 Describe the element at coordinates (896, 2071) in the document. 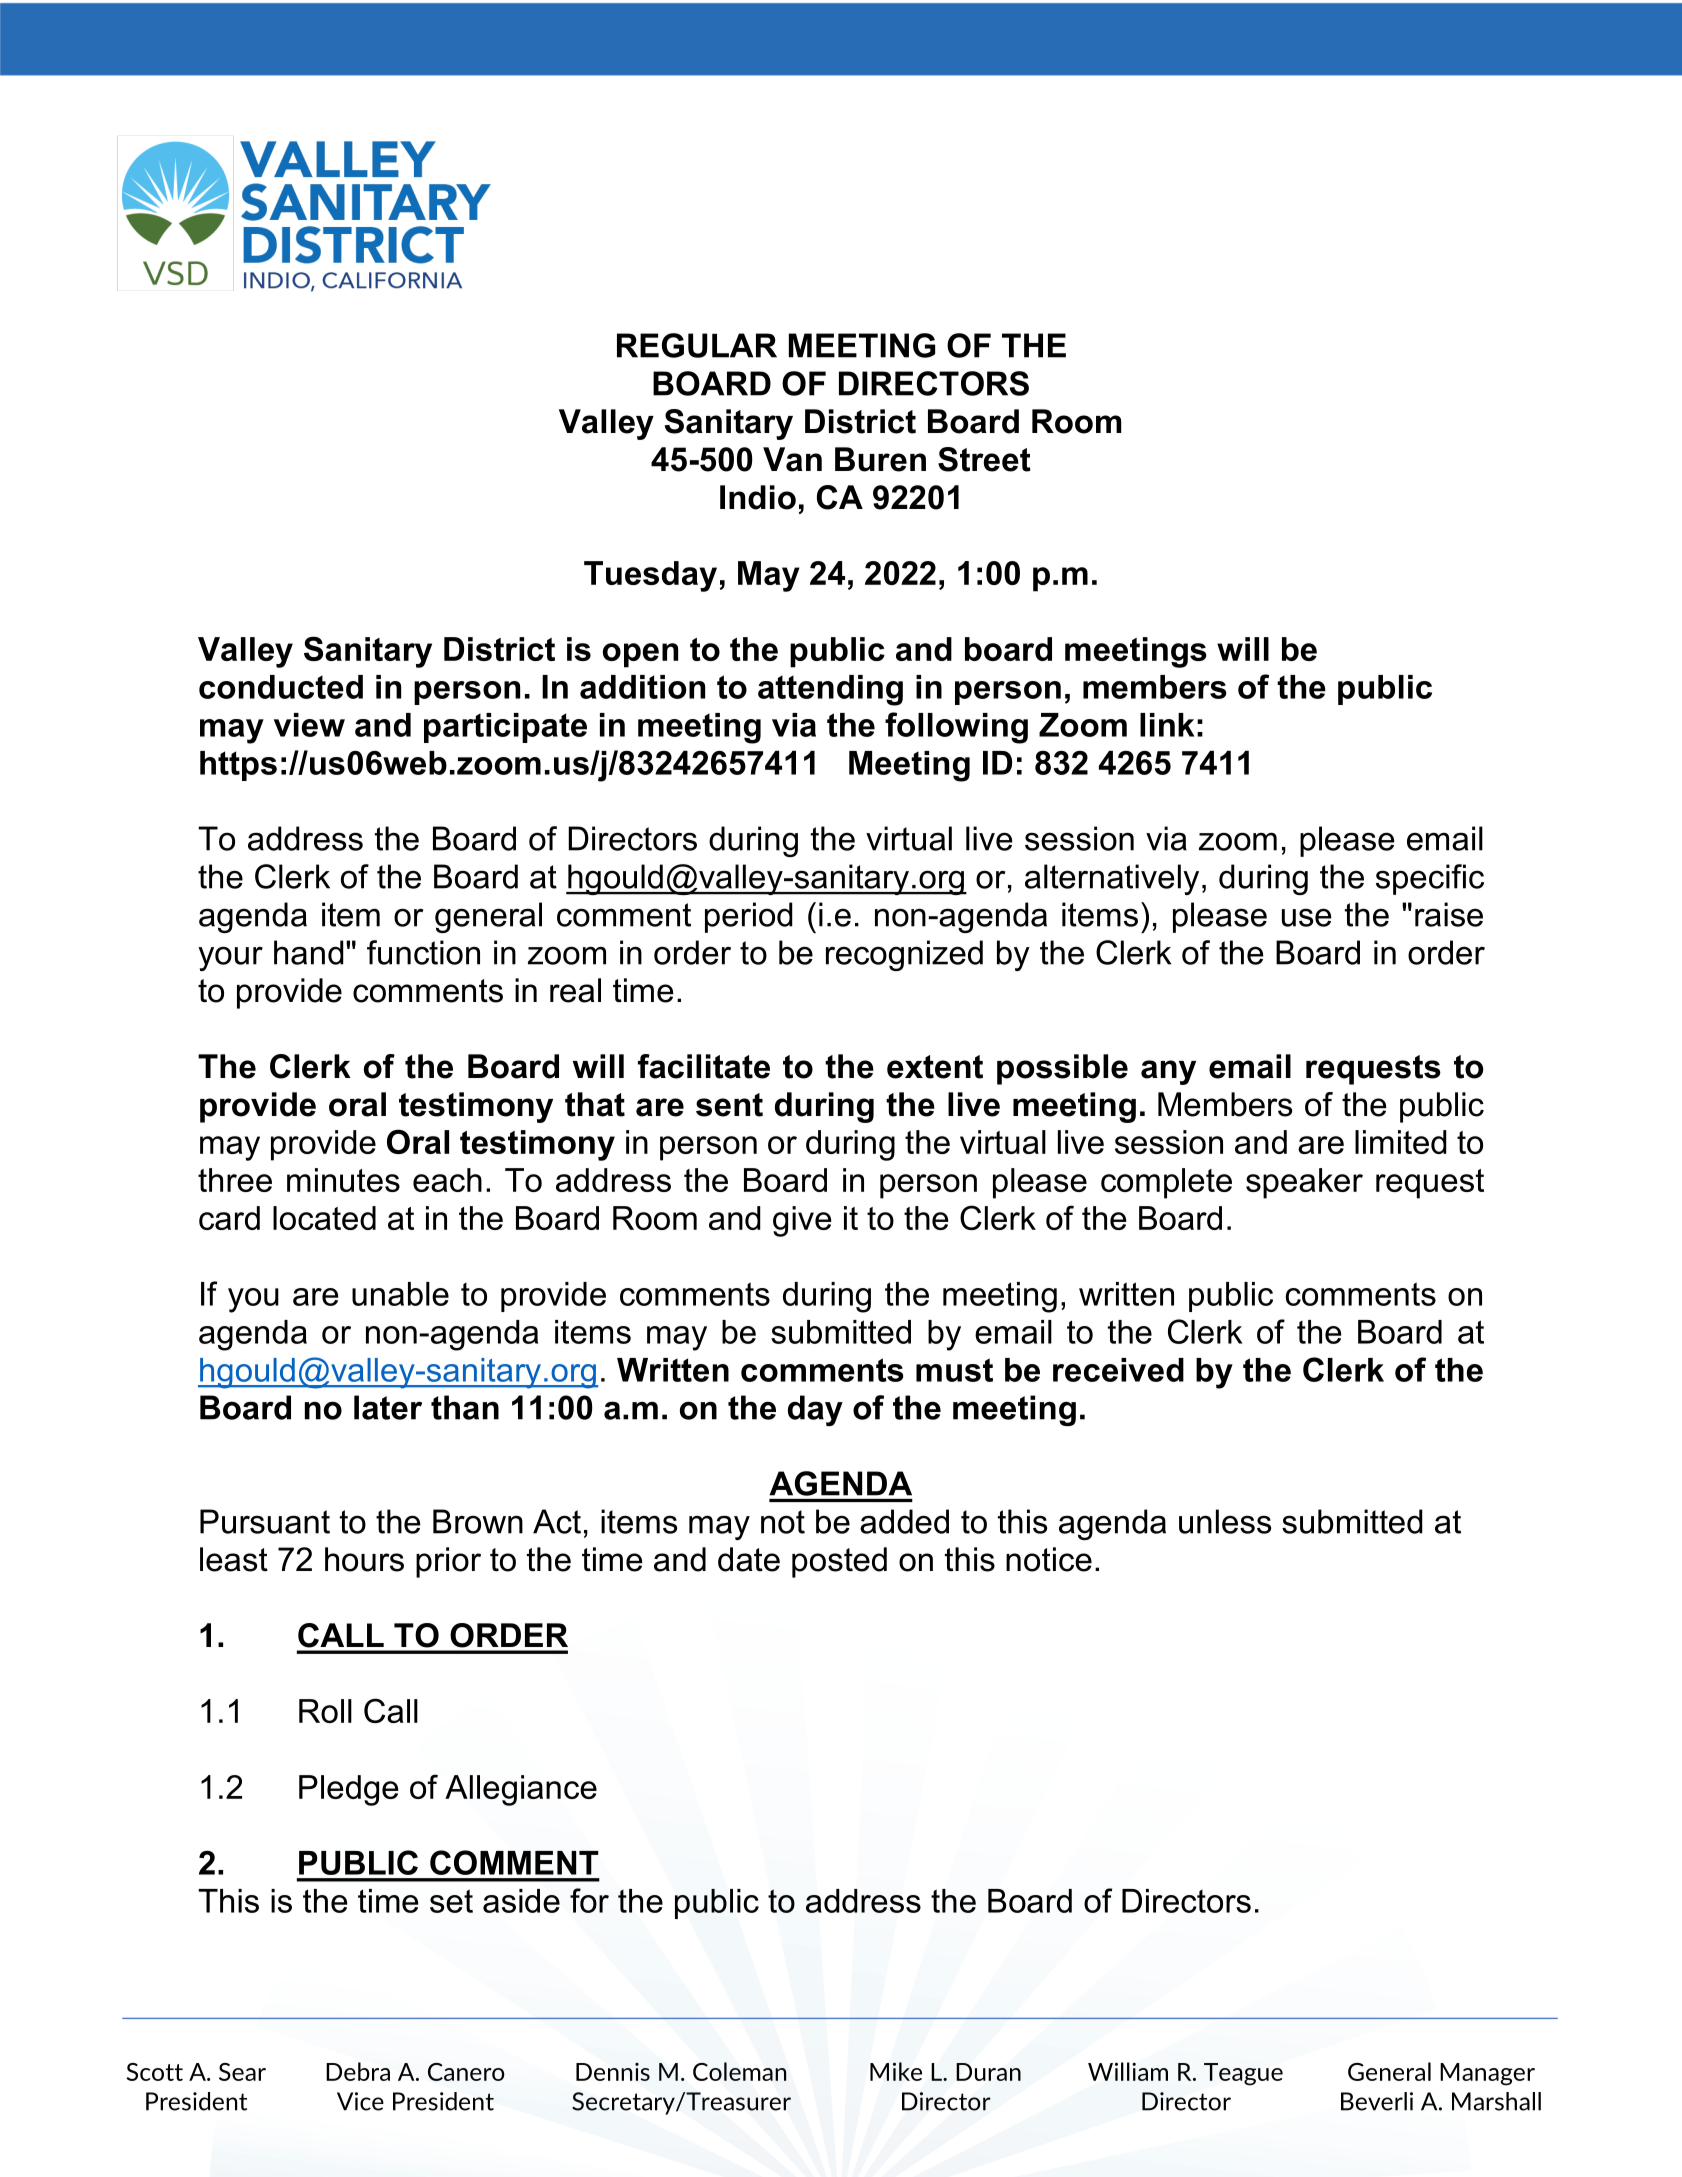

I see `Mike` at that location.
